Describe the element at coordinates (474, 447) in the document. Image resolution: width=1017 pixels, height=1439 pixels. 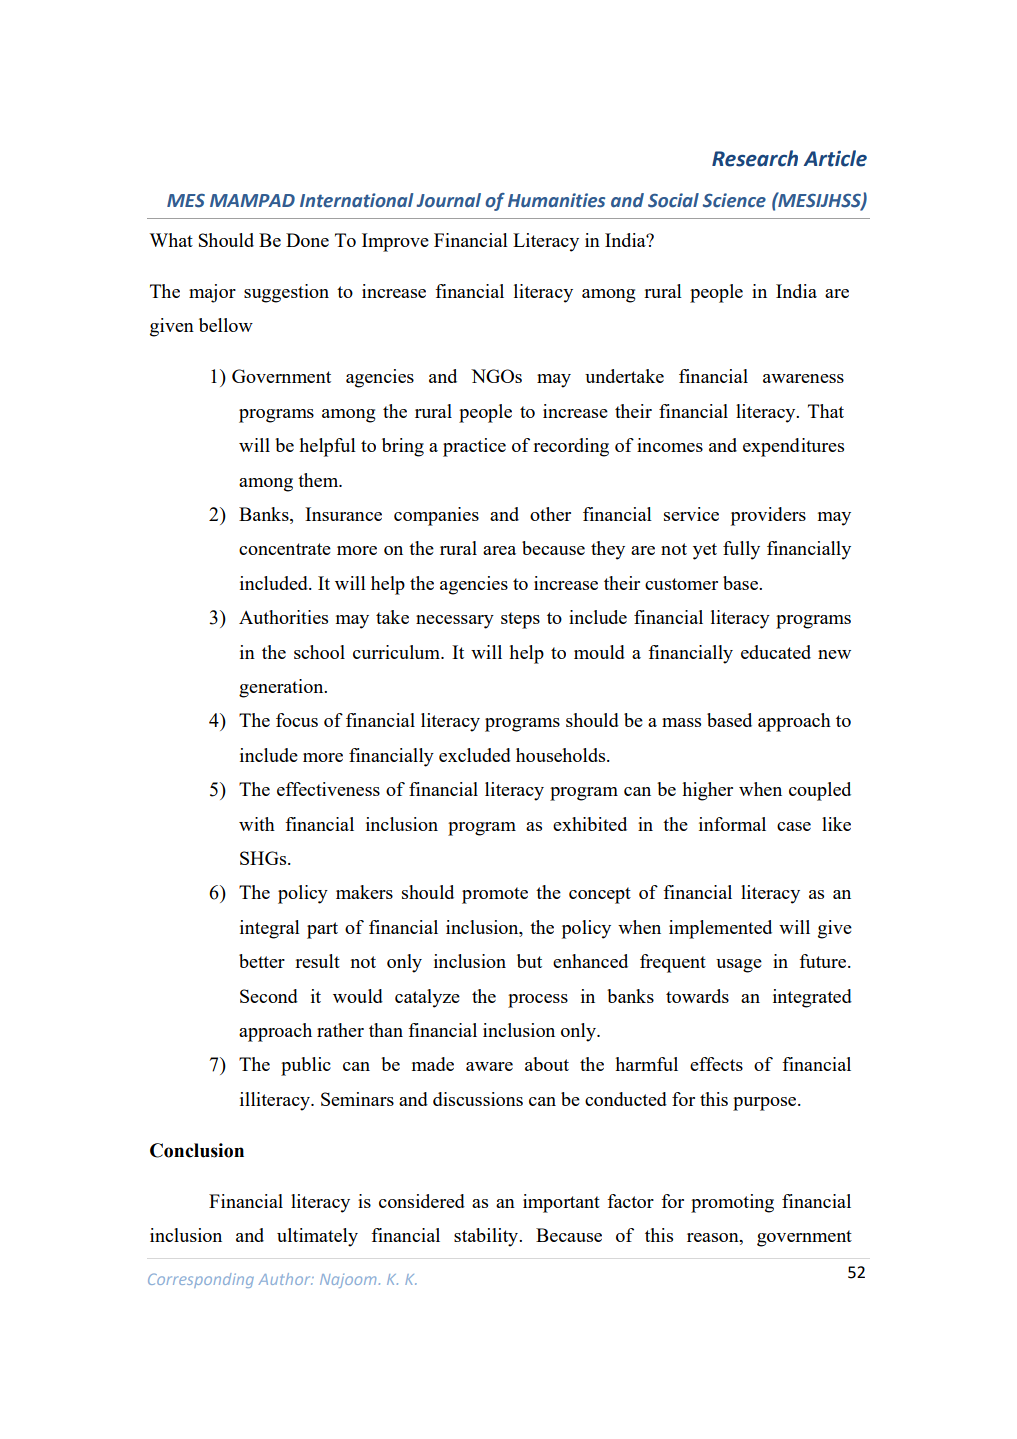
I see `practice` at that location.
